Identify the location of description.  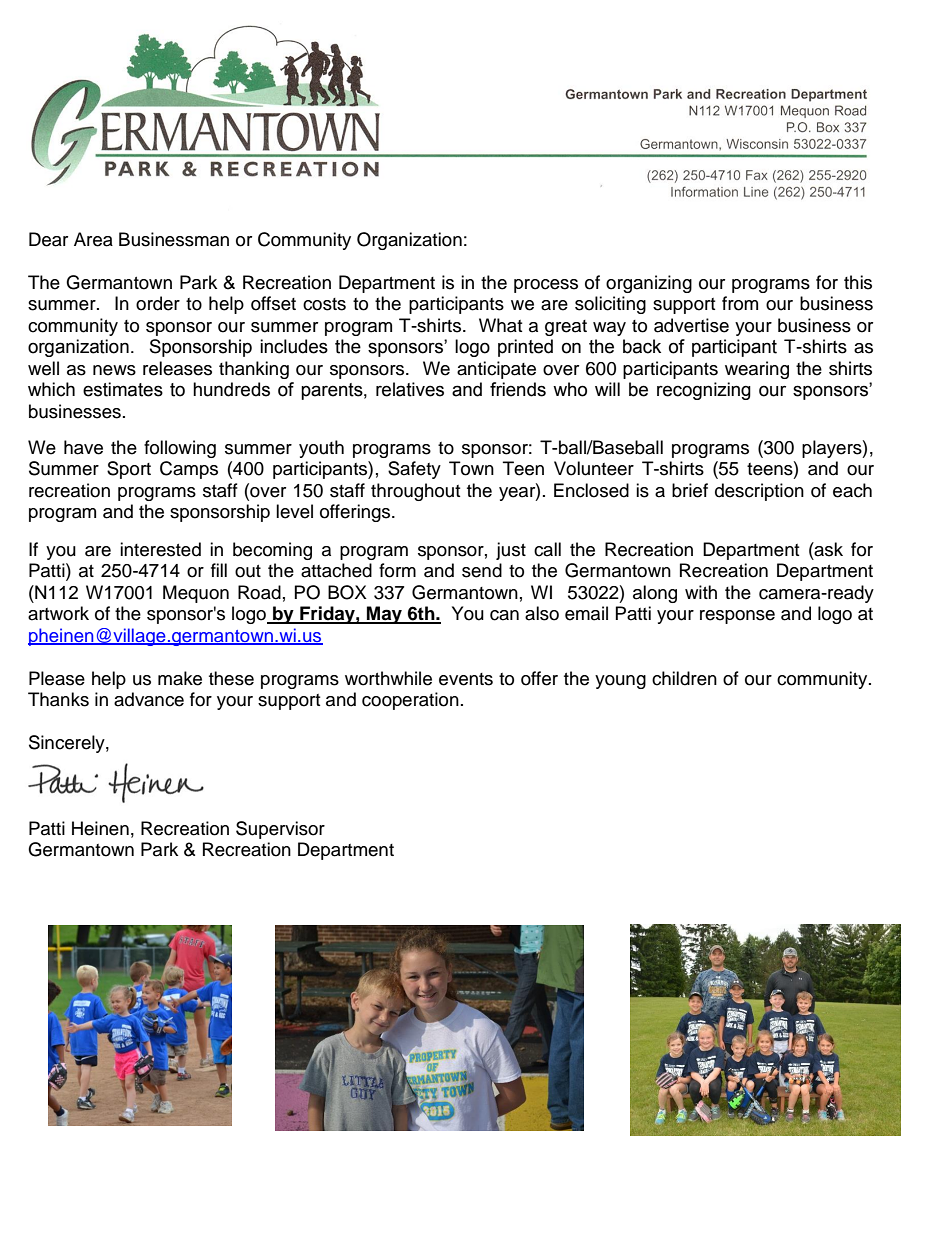
(759, 492).
